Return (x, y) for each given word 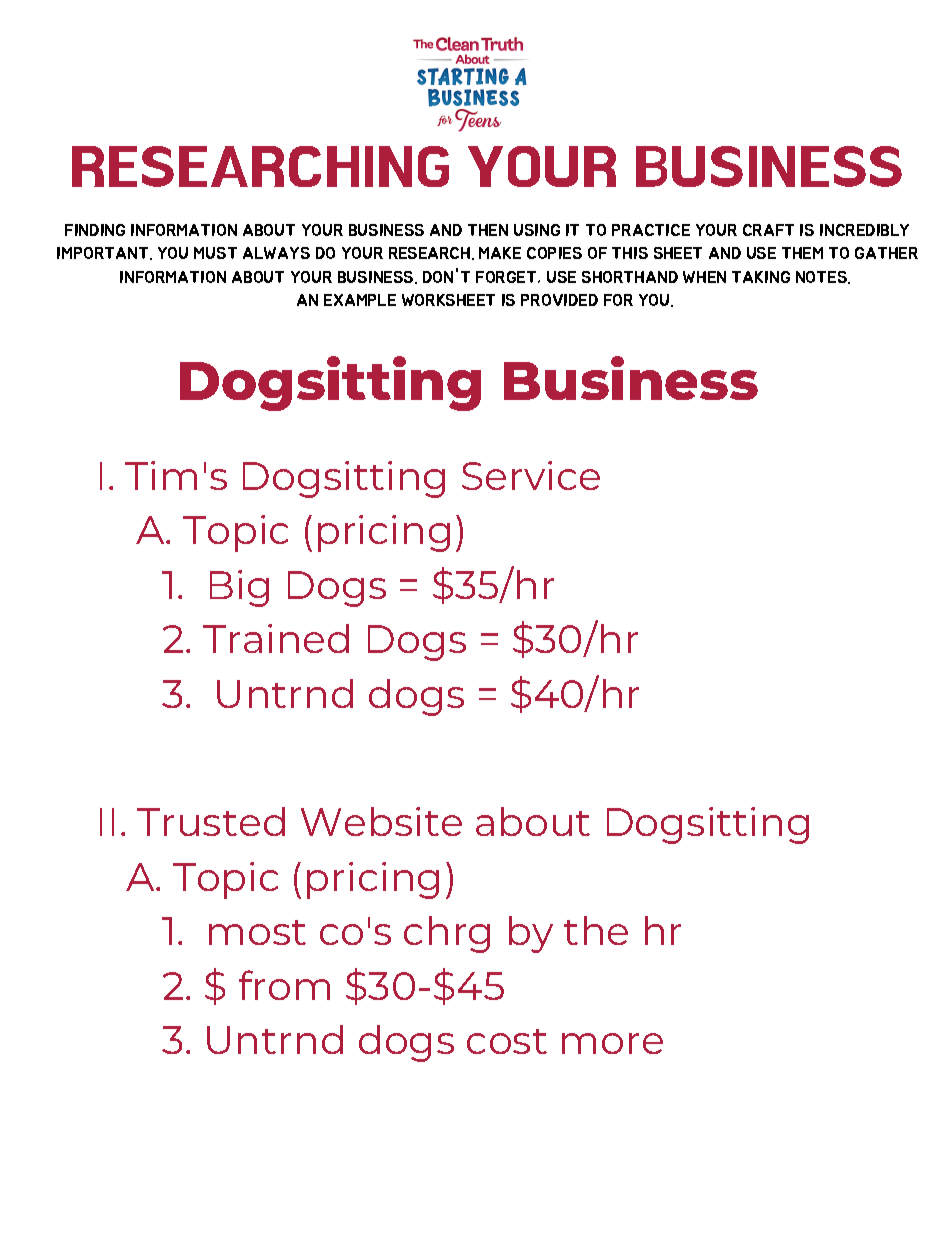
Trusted (211, 821)
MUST (215, 253)
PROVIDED (559, 300)
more (612, 1043)
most (257, 932)
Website (381, 821)
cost (507, 1041)
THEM (802, 253)
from (284, 985)
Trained (276, 638)
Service (531, 475)
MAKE (500, 253)
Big (239, 588)
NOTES (822, 277)
